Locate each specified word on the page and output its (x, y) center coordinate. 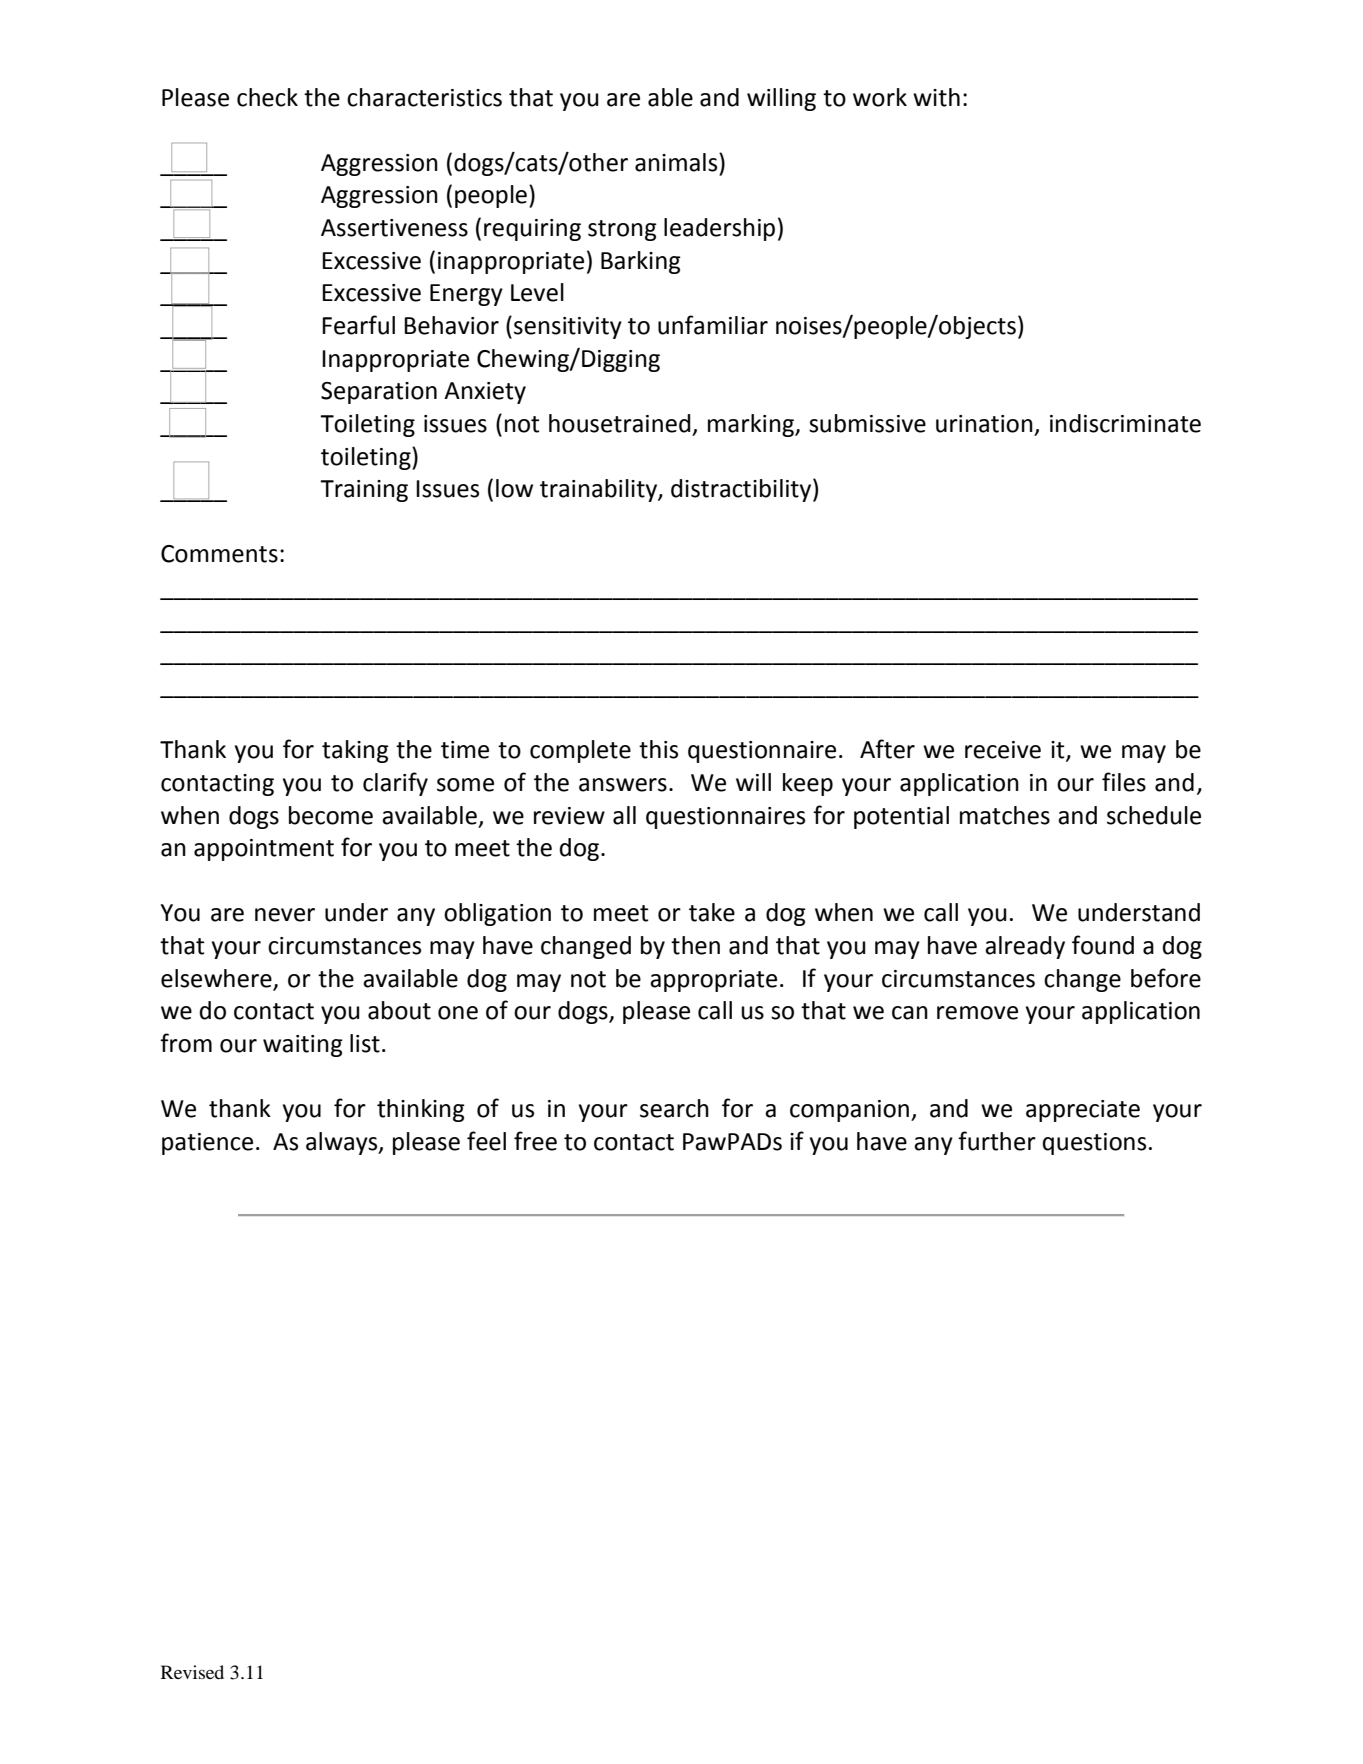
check (267, 97)
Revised (192, 1672)
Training (364, 491)
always (343, 1143)
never (285, 915)
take (712, 912)
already (1025, 947)
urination (984, 424)
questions (1094, 1144)
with (936, 97)
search (674, 1108)
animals (677, 162)
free (535, 1141)
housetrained (619, 423)
